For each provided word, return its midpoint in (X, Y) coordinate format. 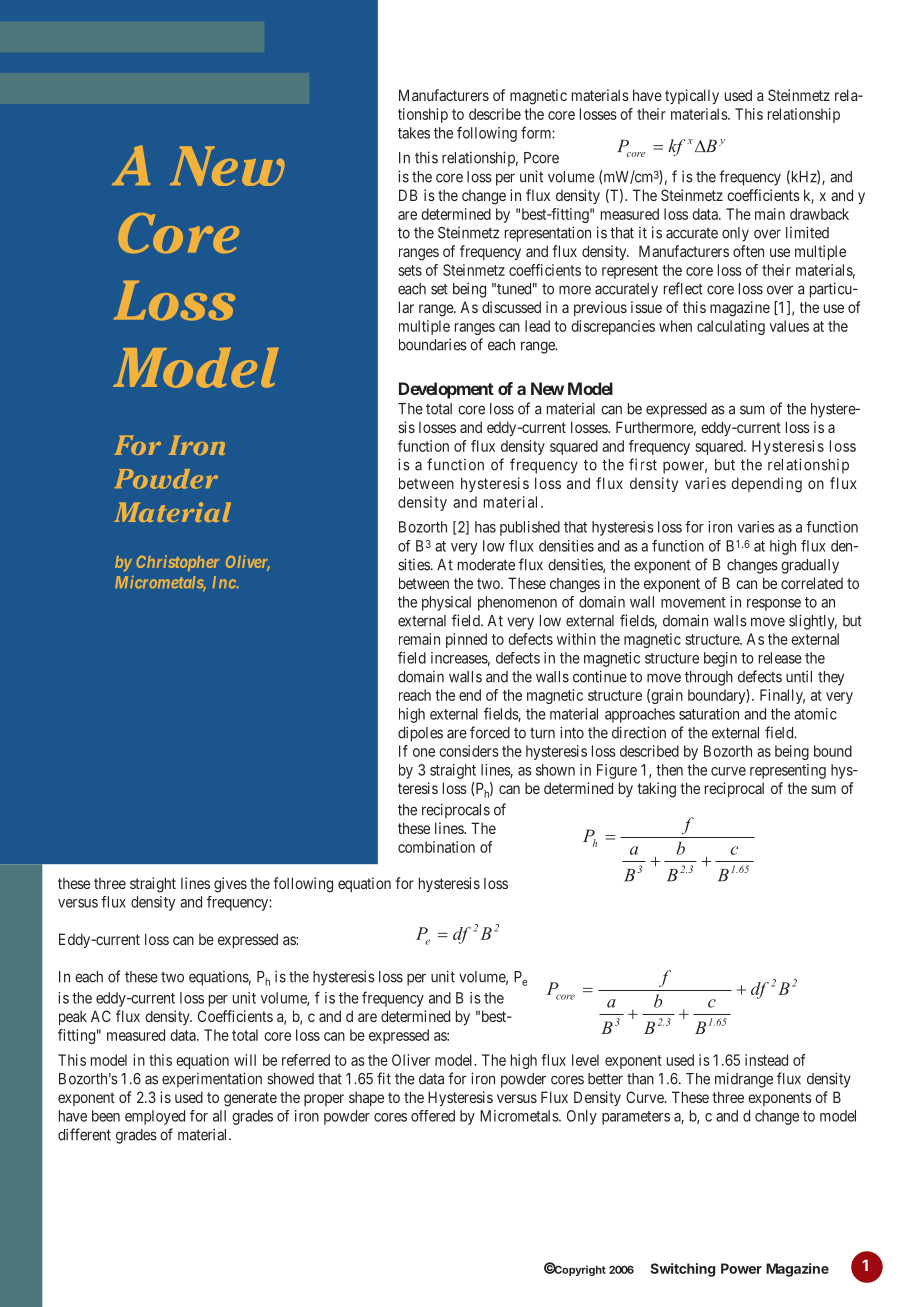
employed (155, 1117)
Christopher (177, 563)
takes (414, 133)
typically (692, 96)
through (709, 678)
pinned (466, 640)
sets (410, 270)
